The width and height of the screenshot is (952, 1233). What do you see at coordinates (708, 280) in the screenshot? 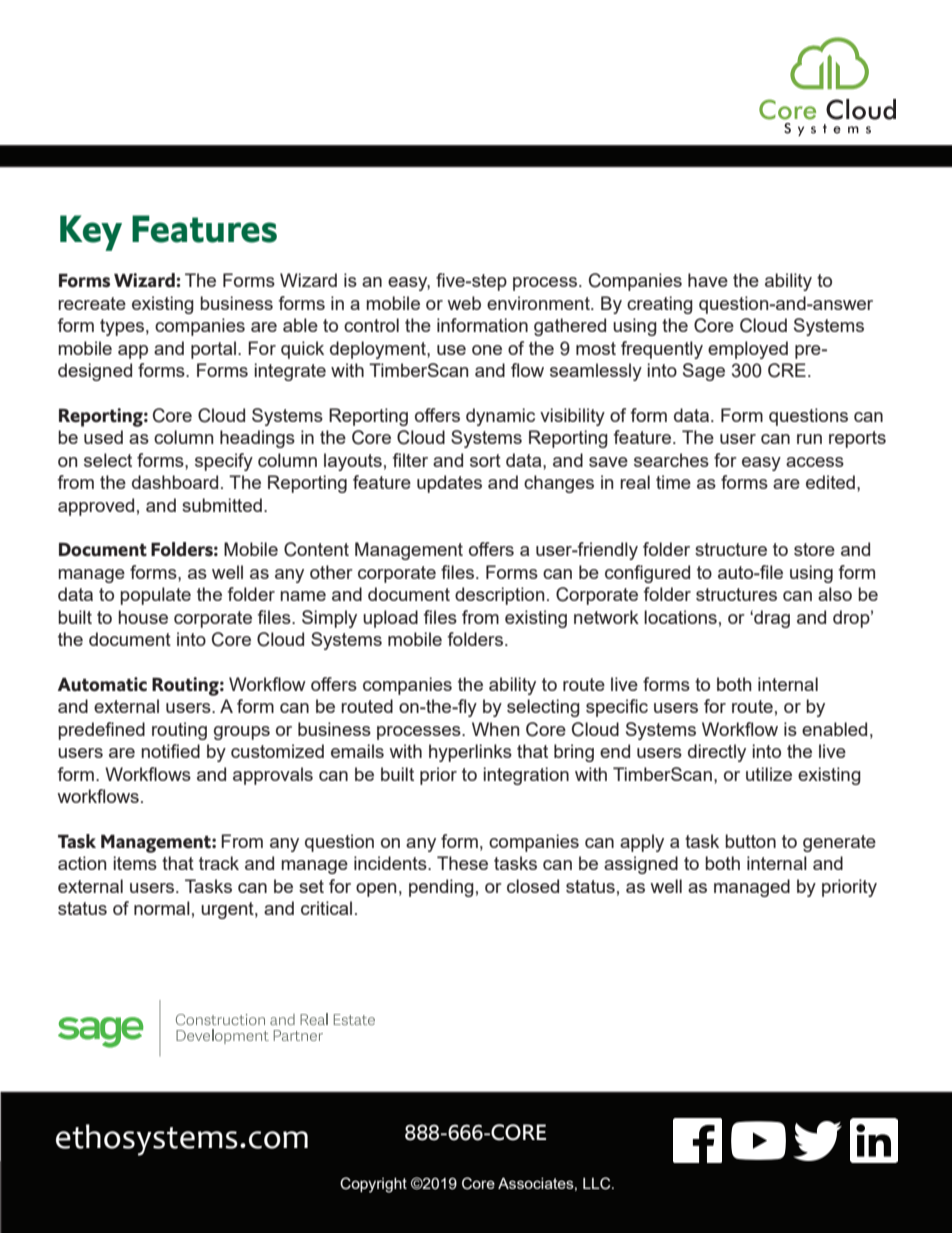
I see `have` at bounding box center [708, 280].
